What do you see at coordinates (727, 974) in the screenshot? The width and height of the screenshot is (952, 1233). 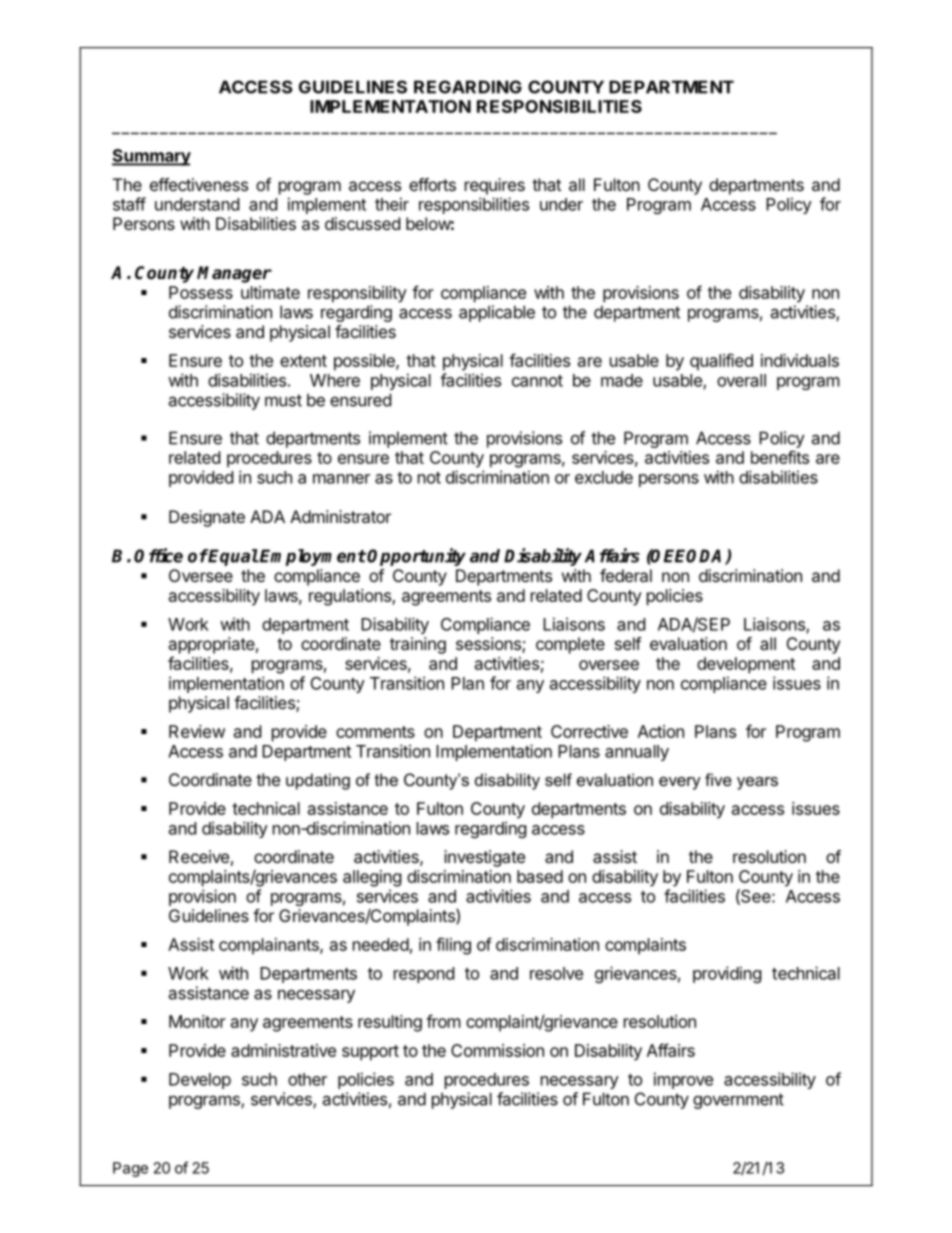 I see `providing` at bounding box center [727, 974].
